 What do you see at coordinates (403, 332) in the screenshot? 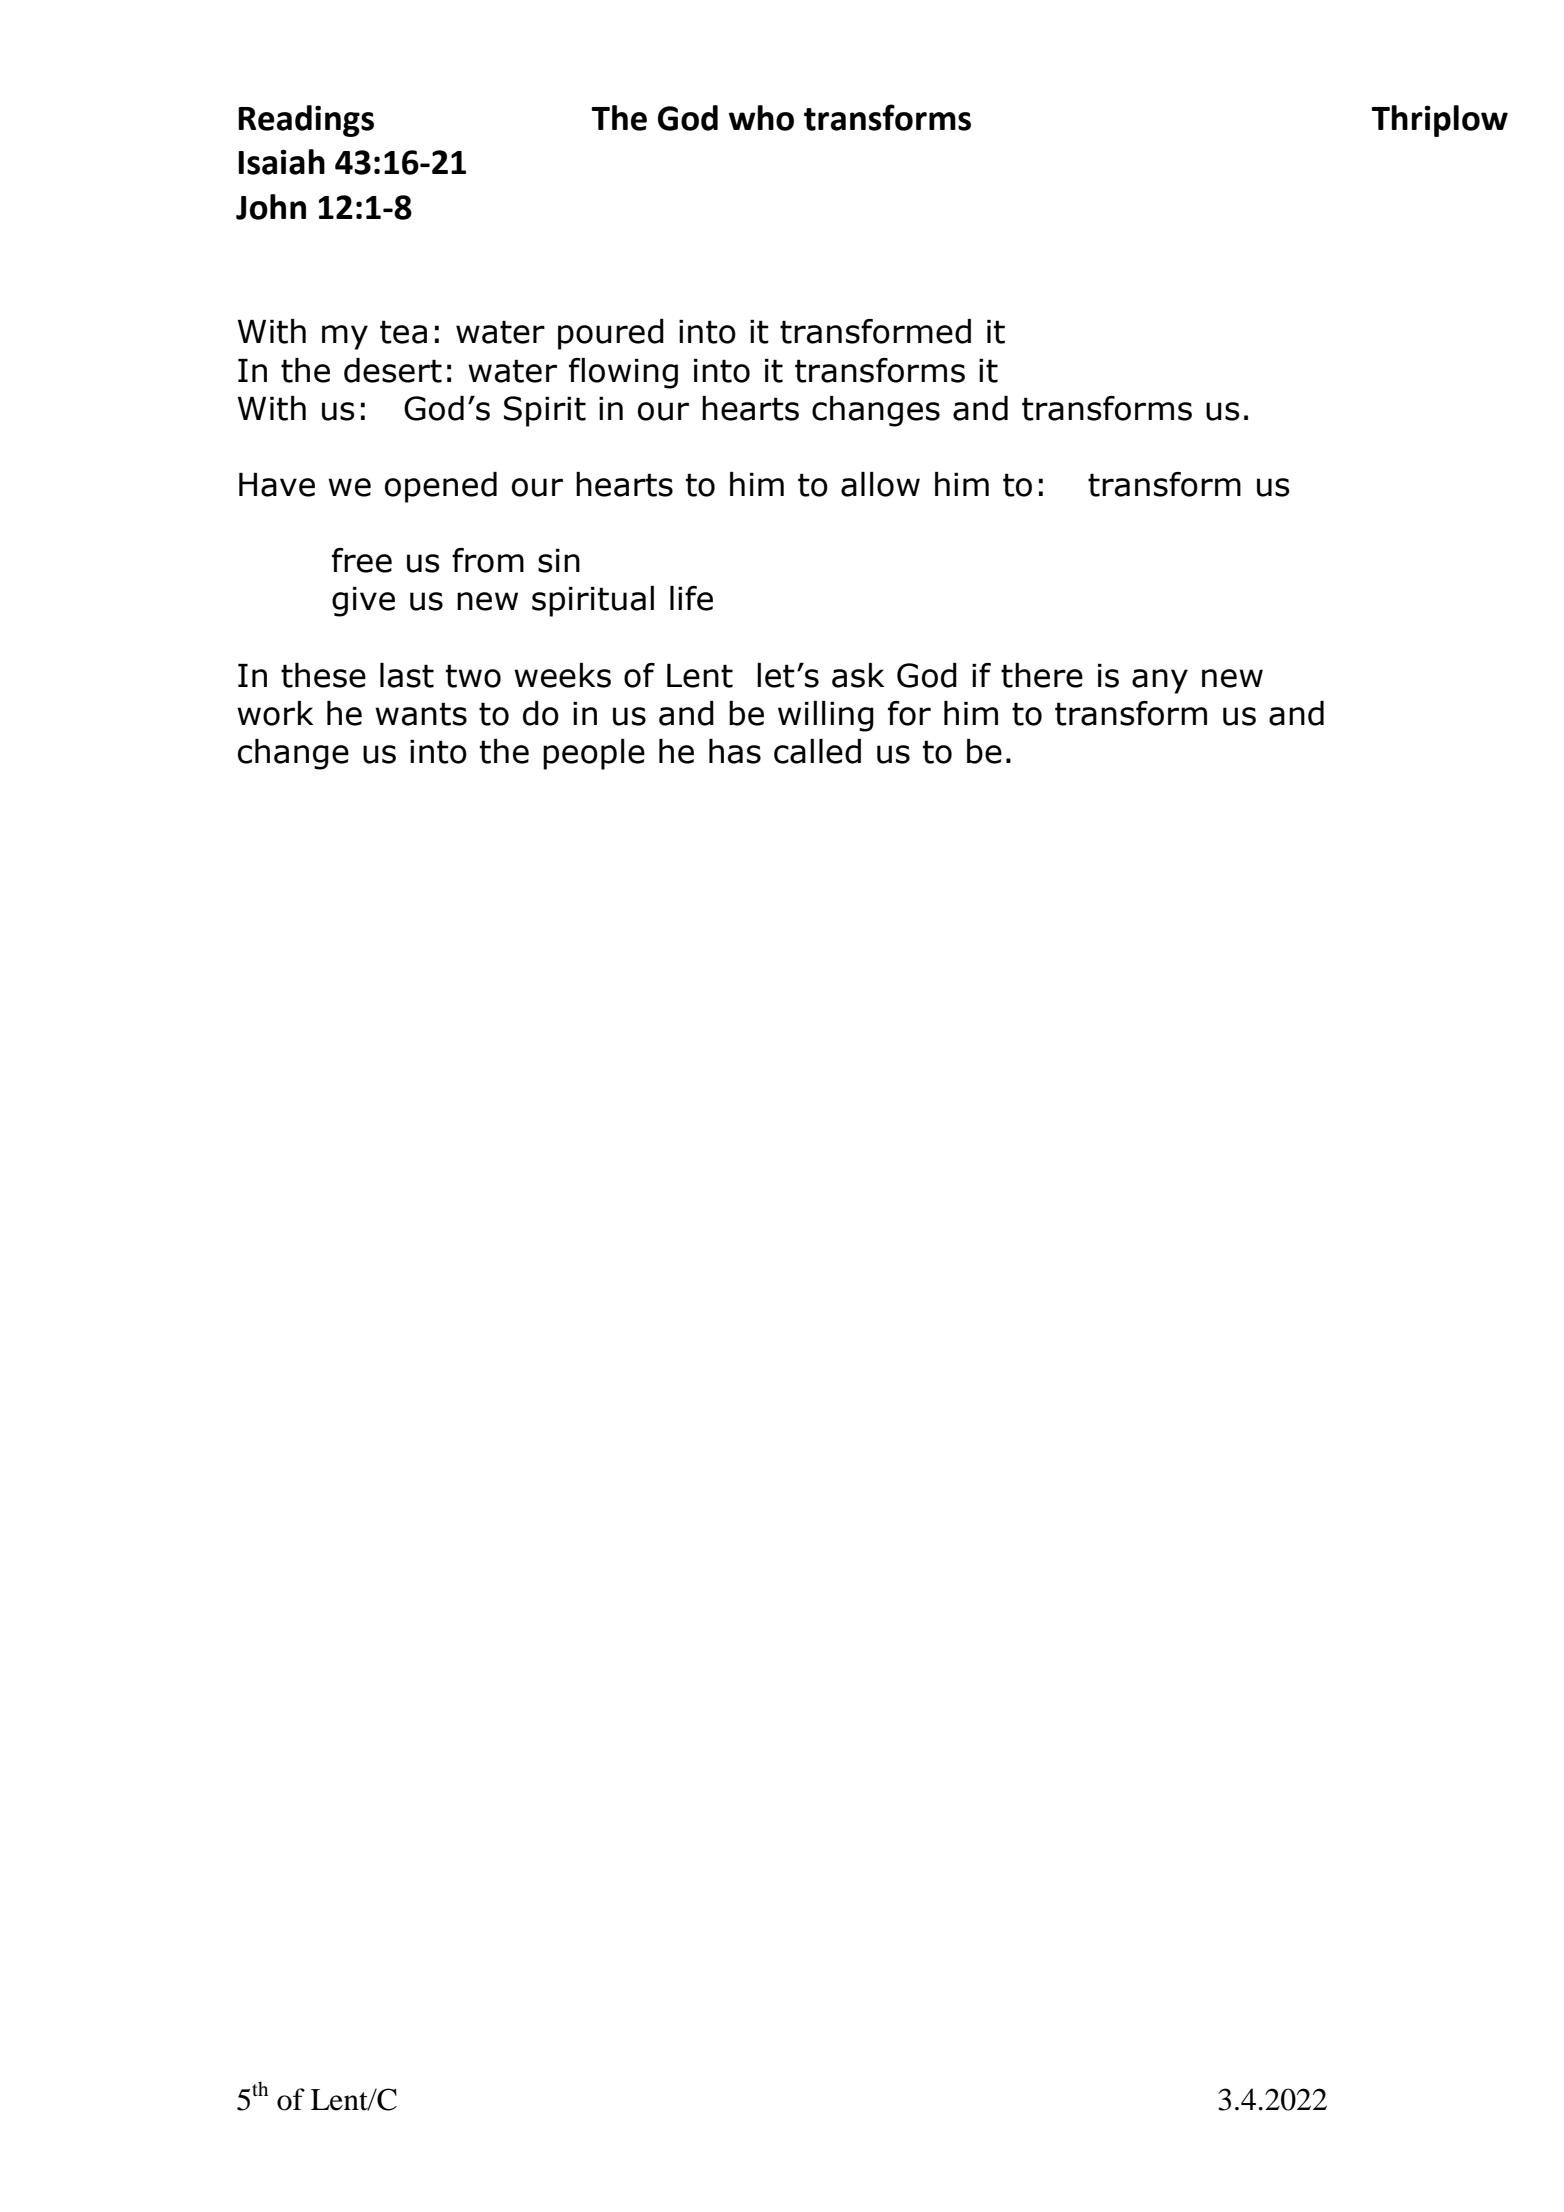
I see `tea` at bounding box center [403, 332].
